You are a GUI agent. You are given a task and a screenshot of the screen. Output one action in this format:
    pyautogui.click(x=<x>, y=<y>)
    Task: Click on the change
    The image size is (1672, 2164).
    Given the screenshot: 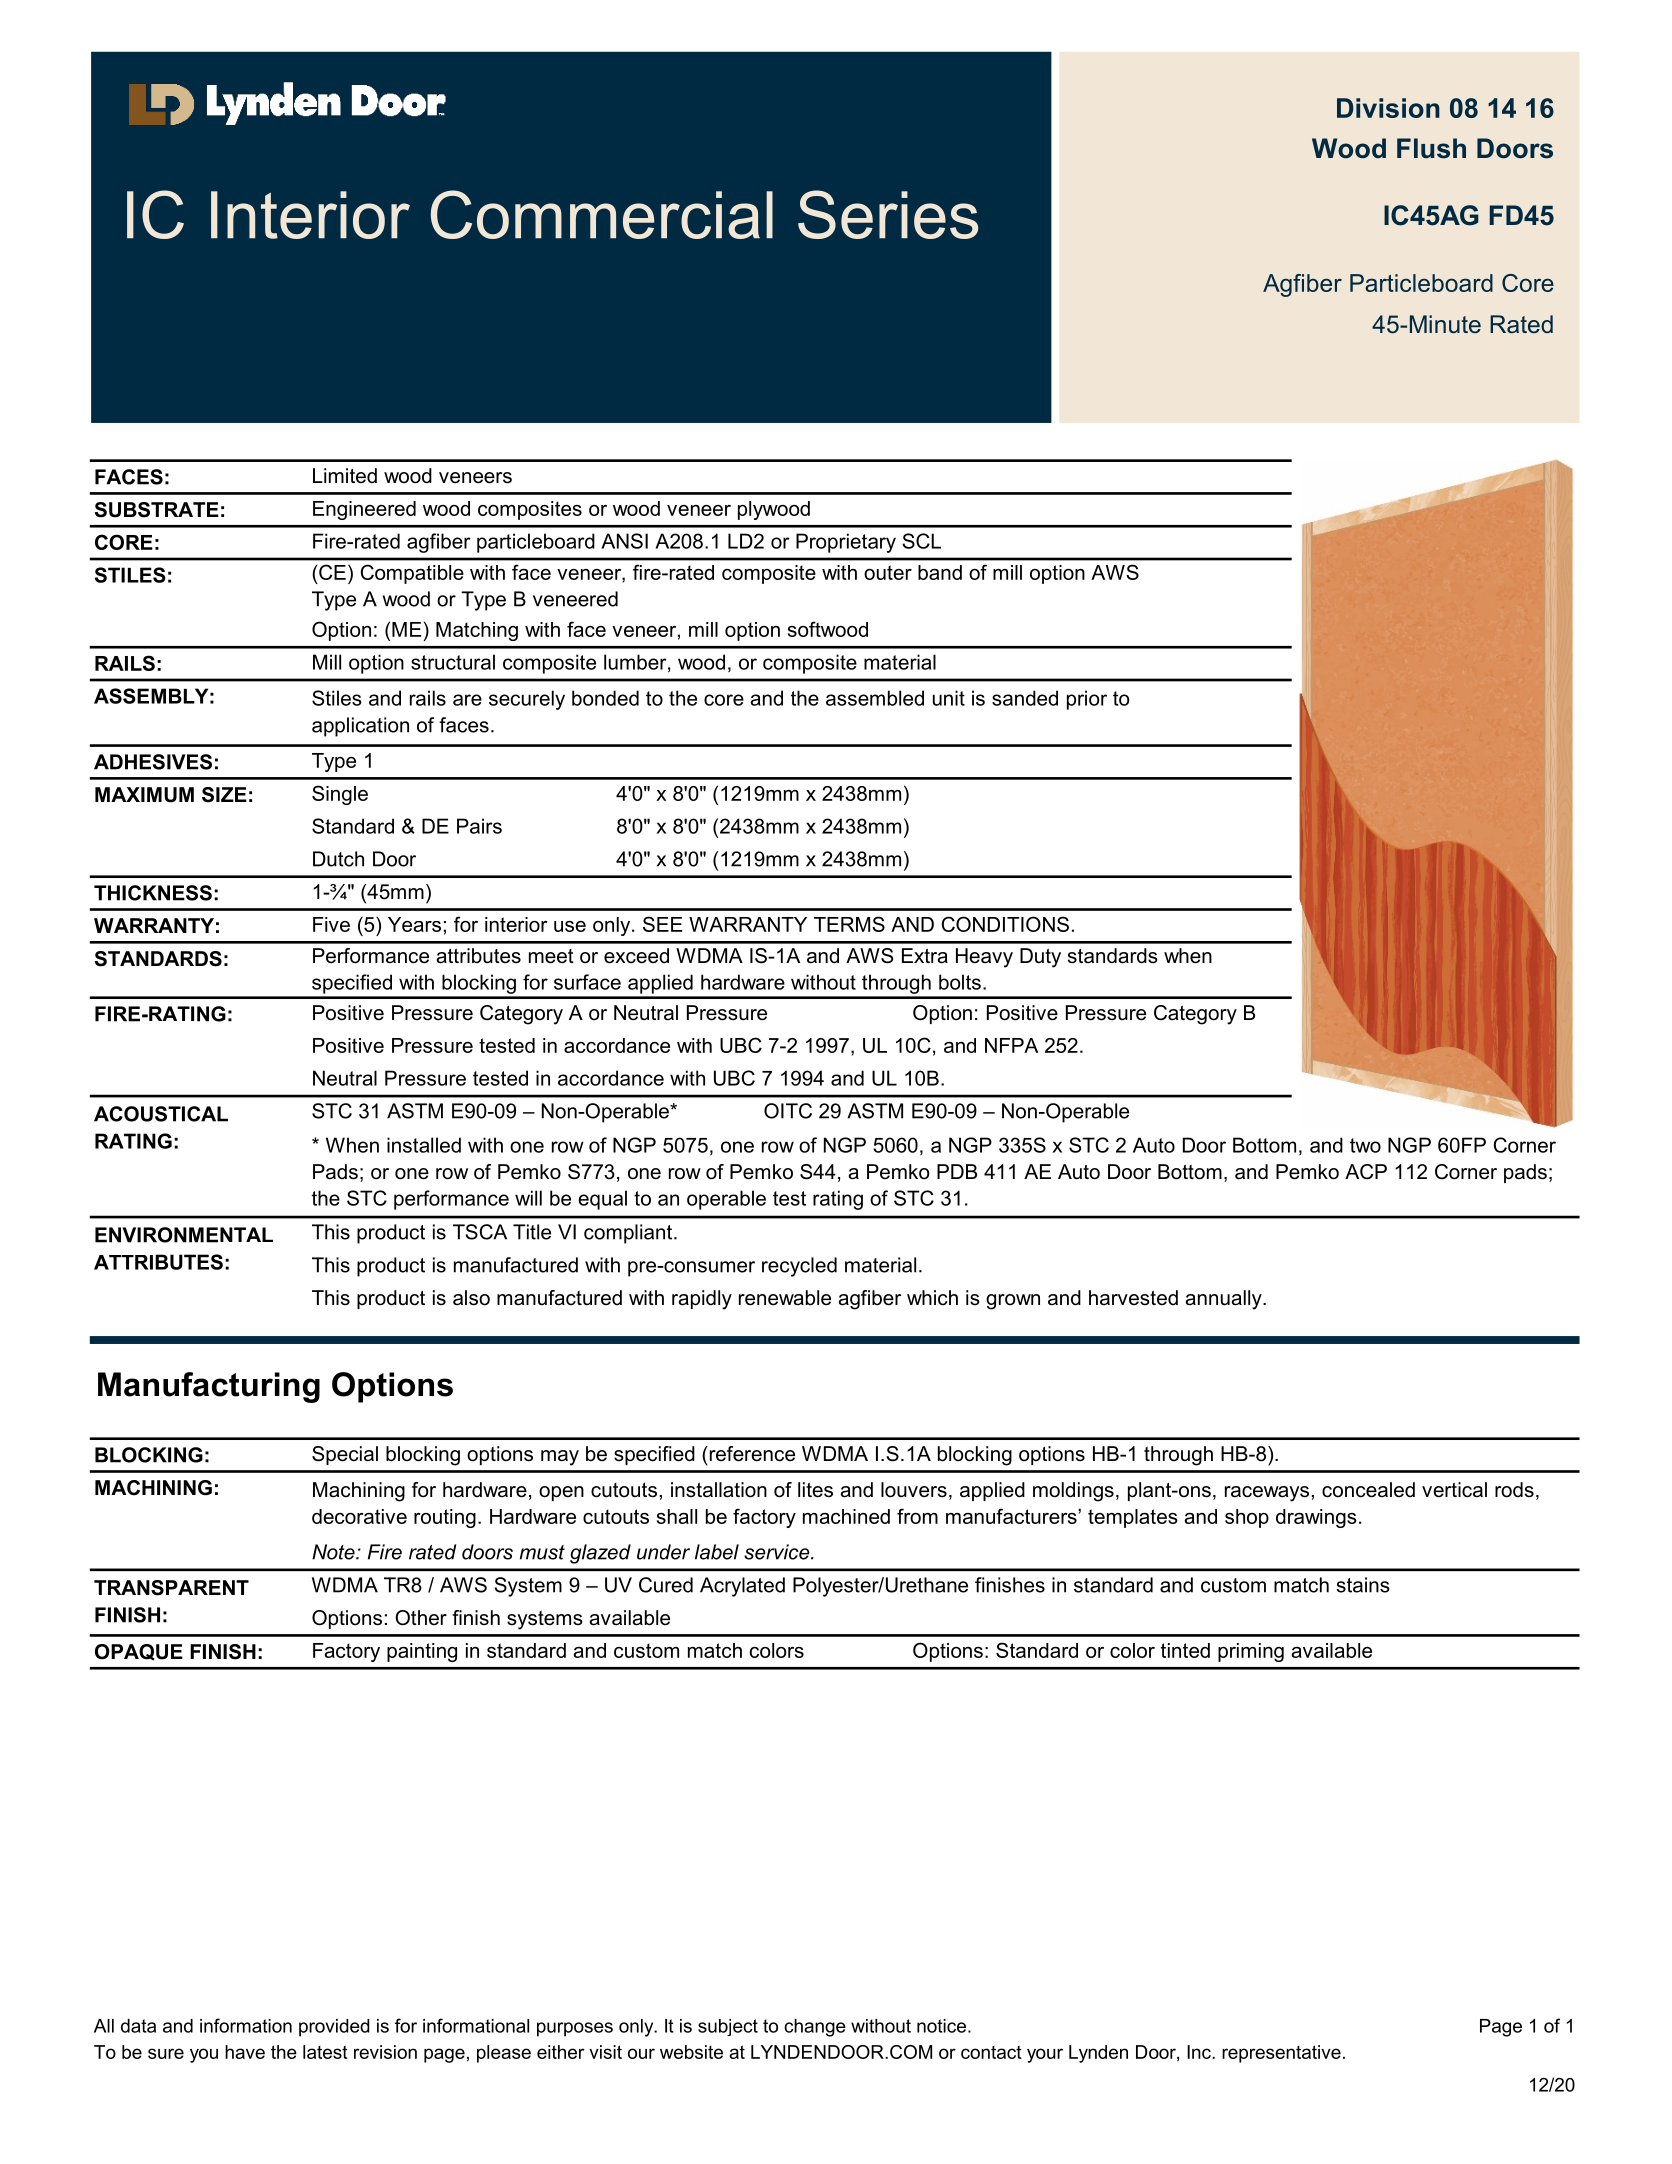 What is the action you would take?
    pyautogui.click(x=815, y=2028)
